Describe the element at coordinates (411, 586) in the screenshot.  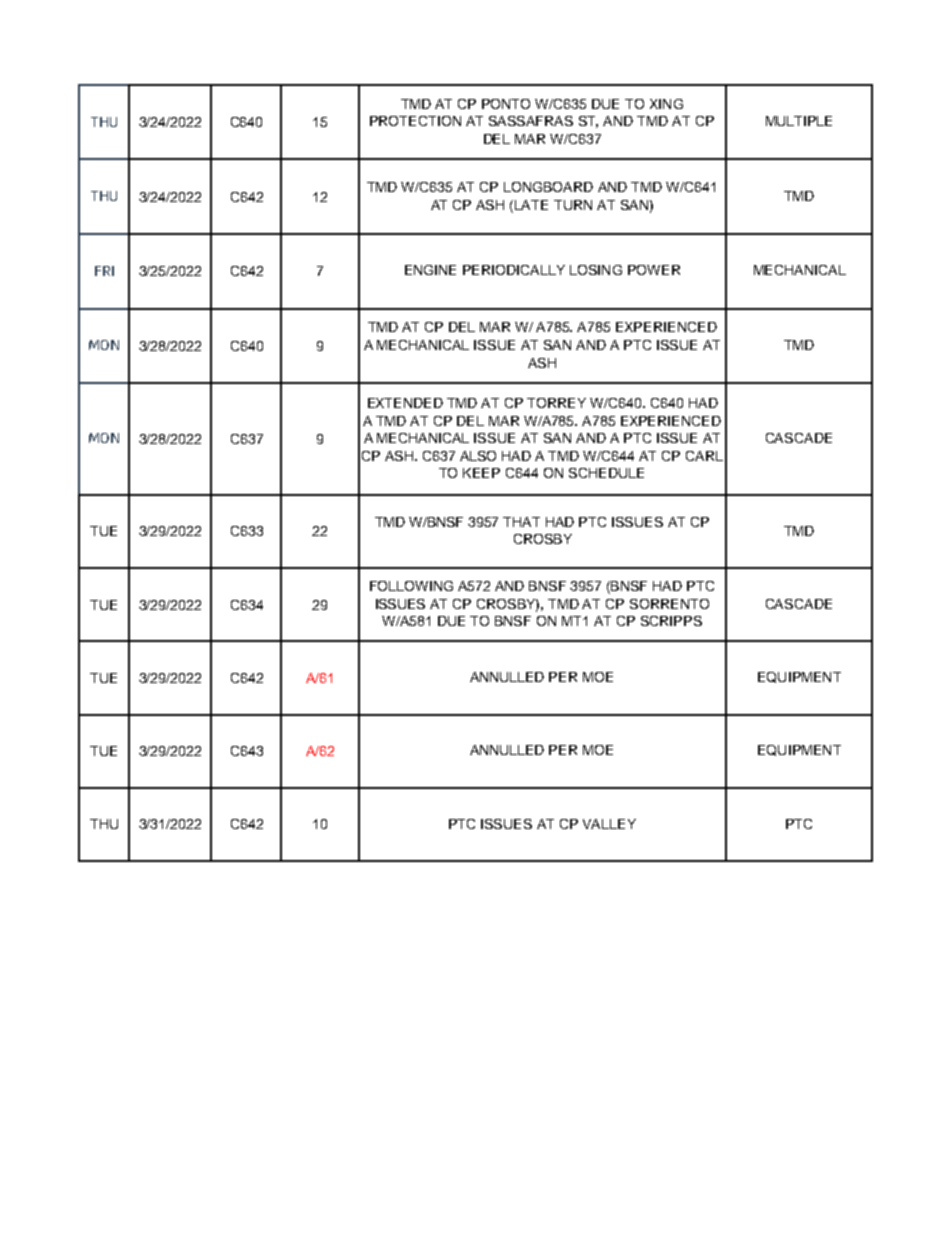
I see `FOLLOWING` at that location.
